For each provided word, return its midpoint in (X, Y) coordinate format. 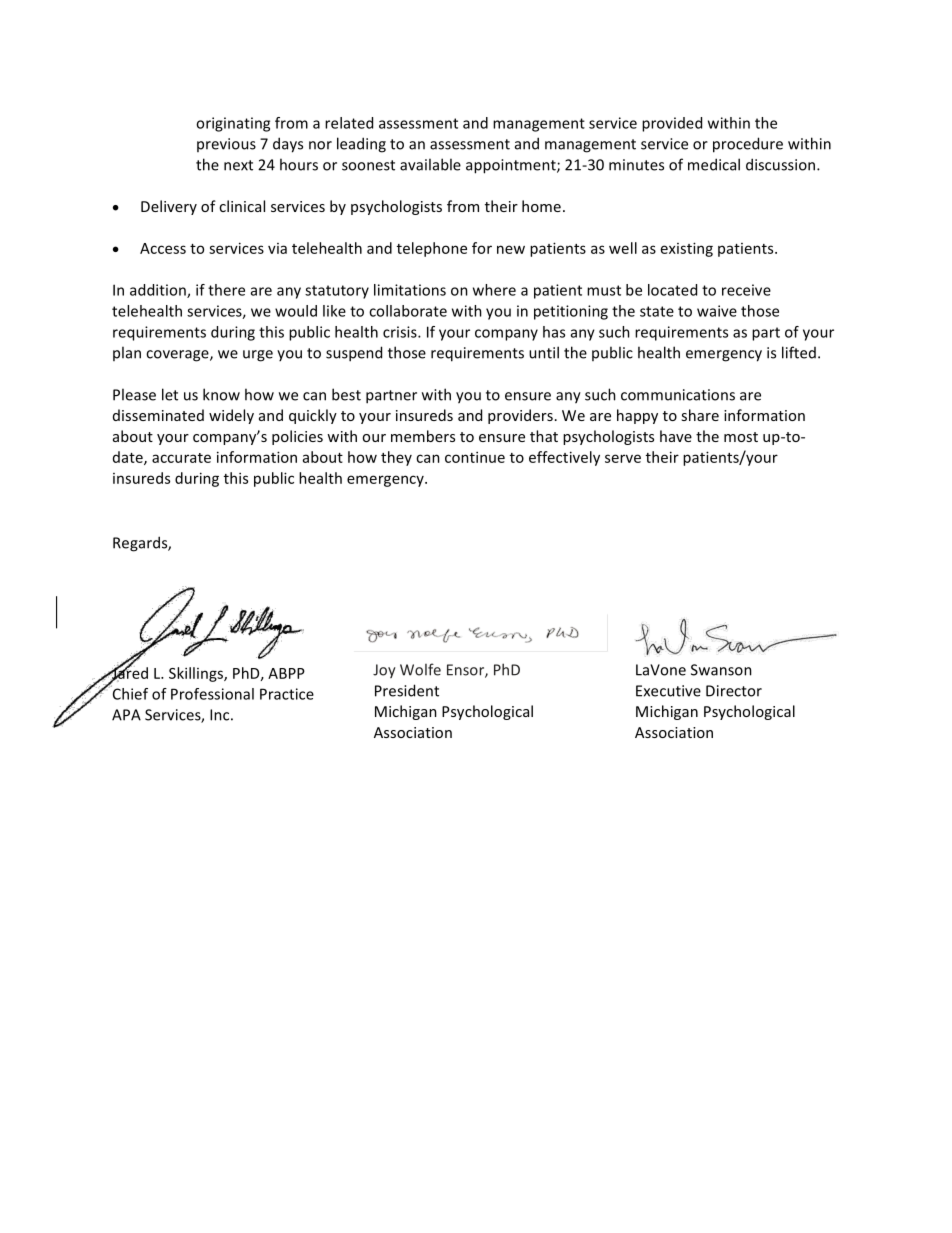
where (494, 290)
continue (475, 457)
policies (297, 437)
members (423, 436)
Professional (212, 694)
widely (231, 416)
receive (746, 290)
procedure (748, 145)
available (430, 164)
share (700, 415)
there (226, 290)
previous (226, 145)
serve (623, 458)
